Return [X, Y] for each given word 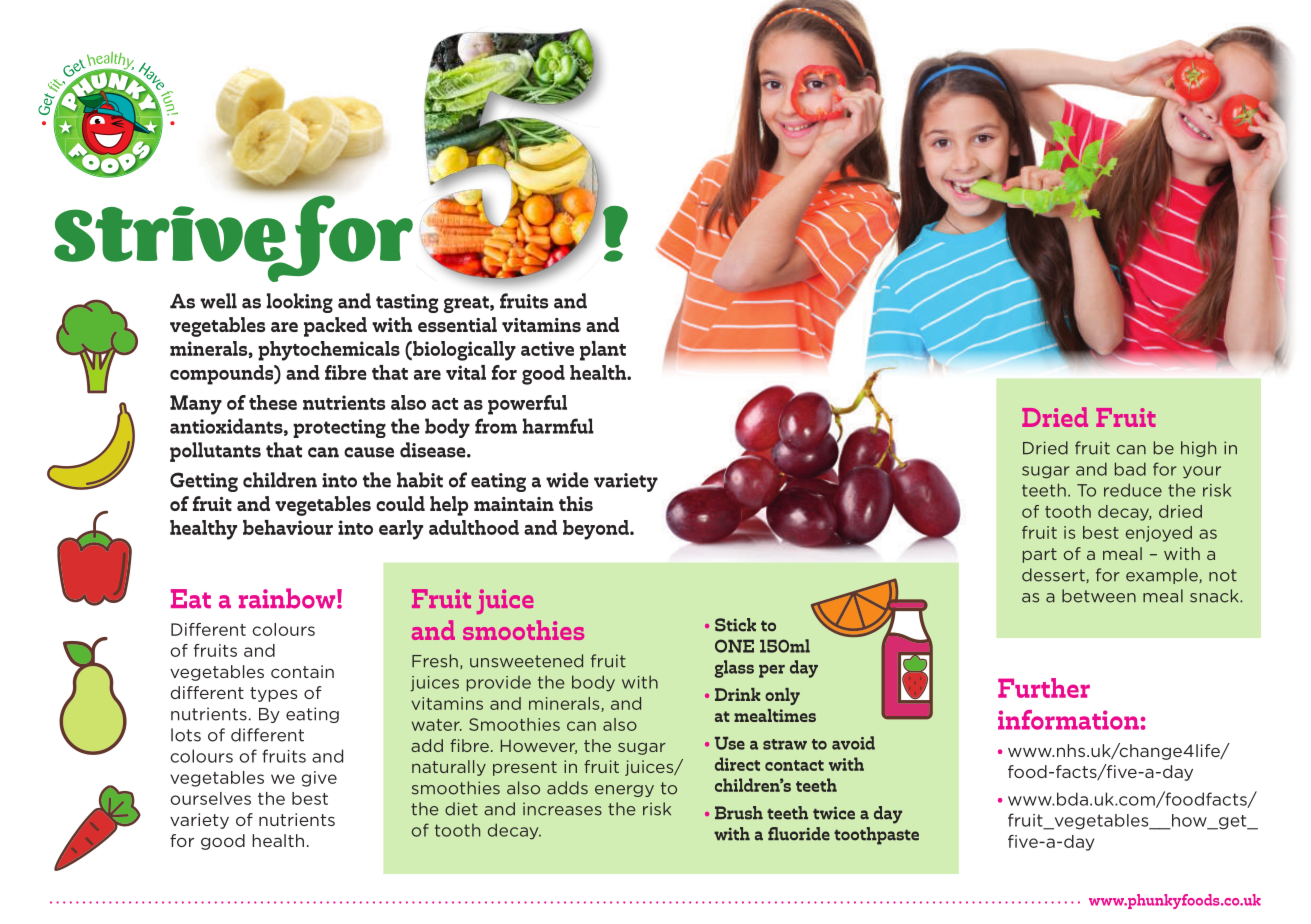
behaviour [288, 527]
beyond [597, 530]
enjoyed [1159, 534]
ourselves [210, 798]
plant [603, 351]
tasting [407, 303]
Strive [170, 235]
